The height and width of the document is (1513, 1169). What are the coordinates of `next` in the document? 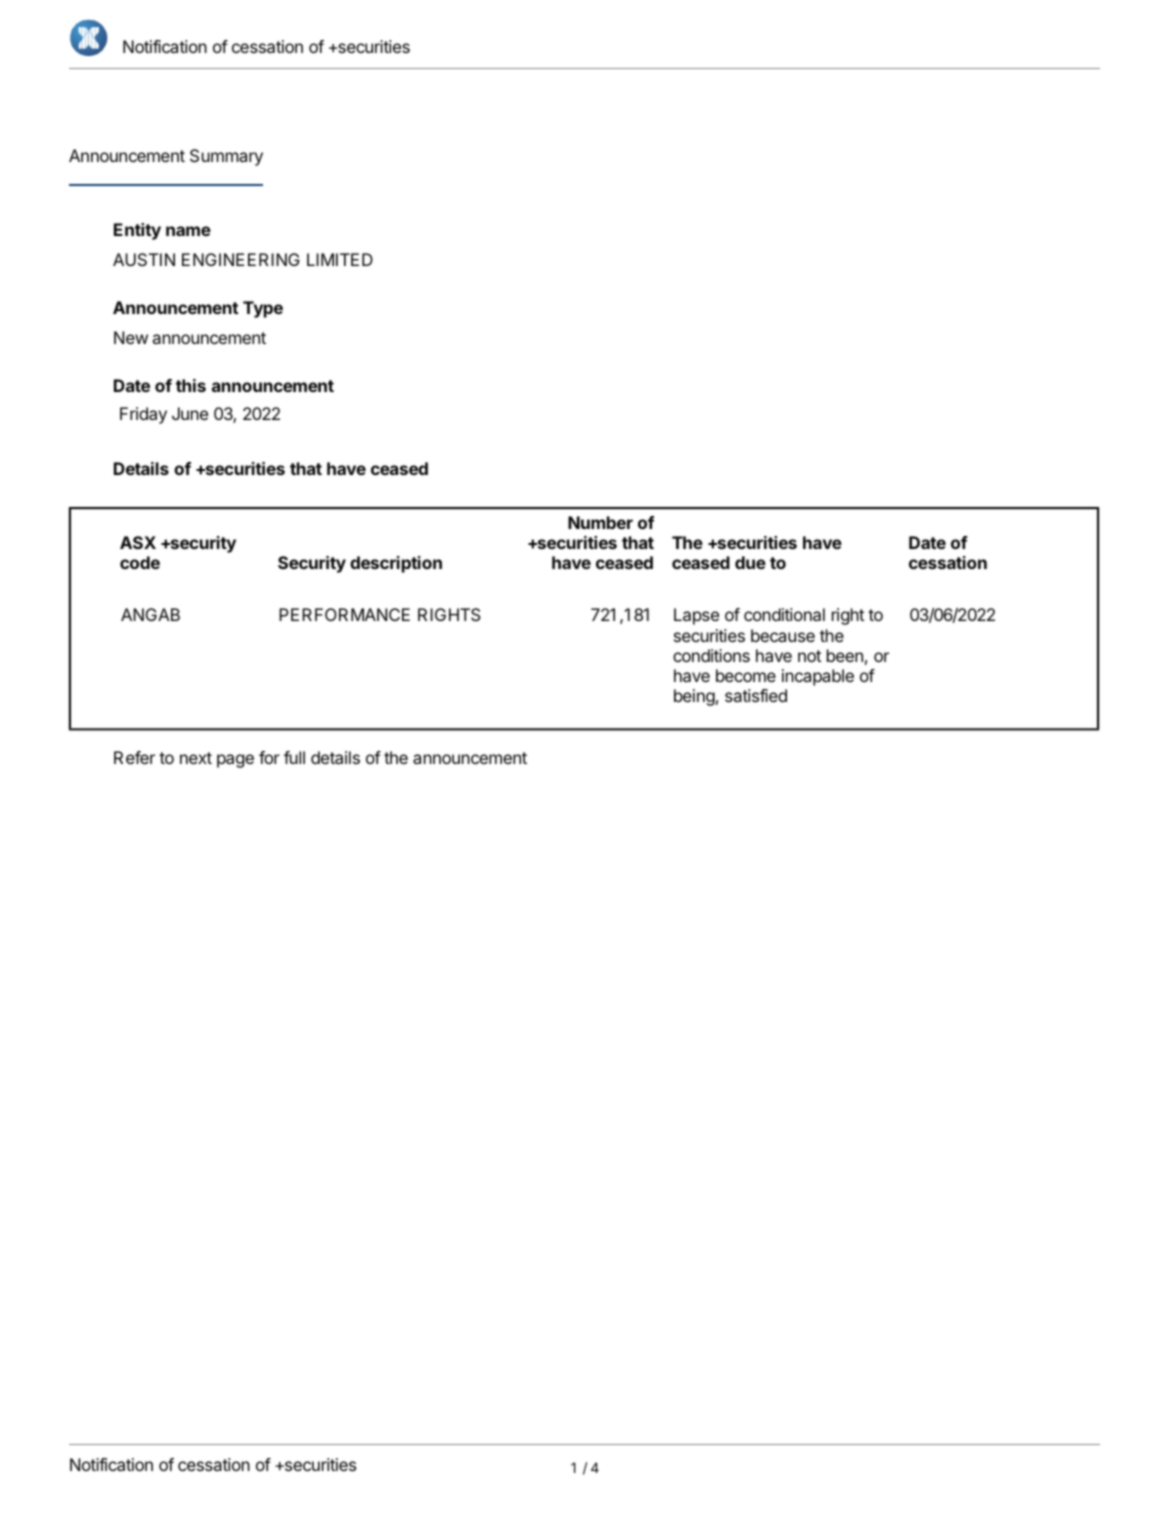 It's located at (196, 758).
